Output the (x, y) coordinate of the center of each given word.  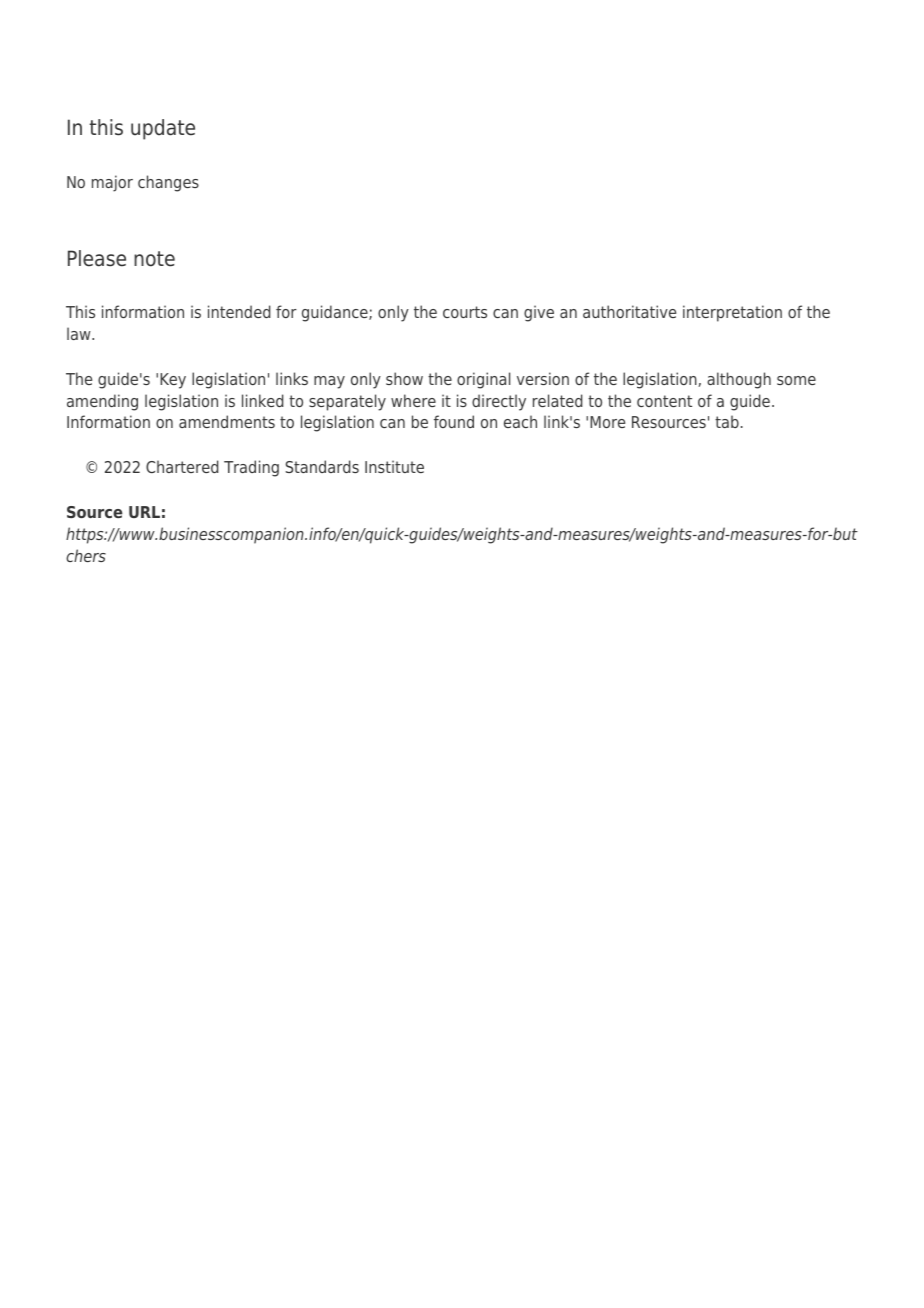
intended (239, 311)
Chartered (182, 466)
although (739, 380)
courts (465, 312)
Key (173, 381)
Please (97, 258)
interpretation (732, 313)
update (163, 129)
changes (168, 183)
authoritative (629, 311)
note (154, 259)
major (112, 183)
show (404, 378)
